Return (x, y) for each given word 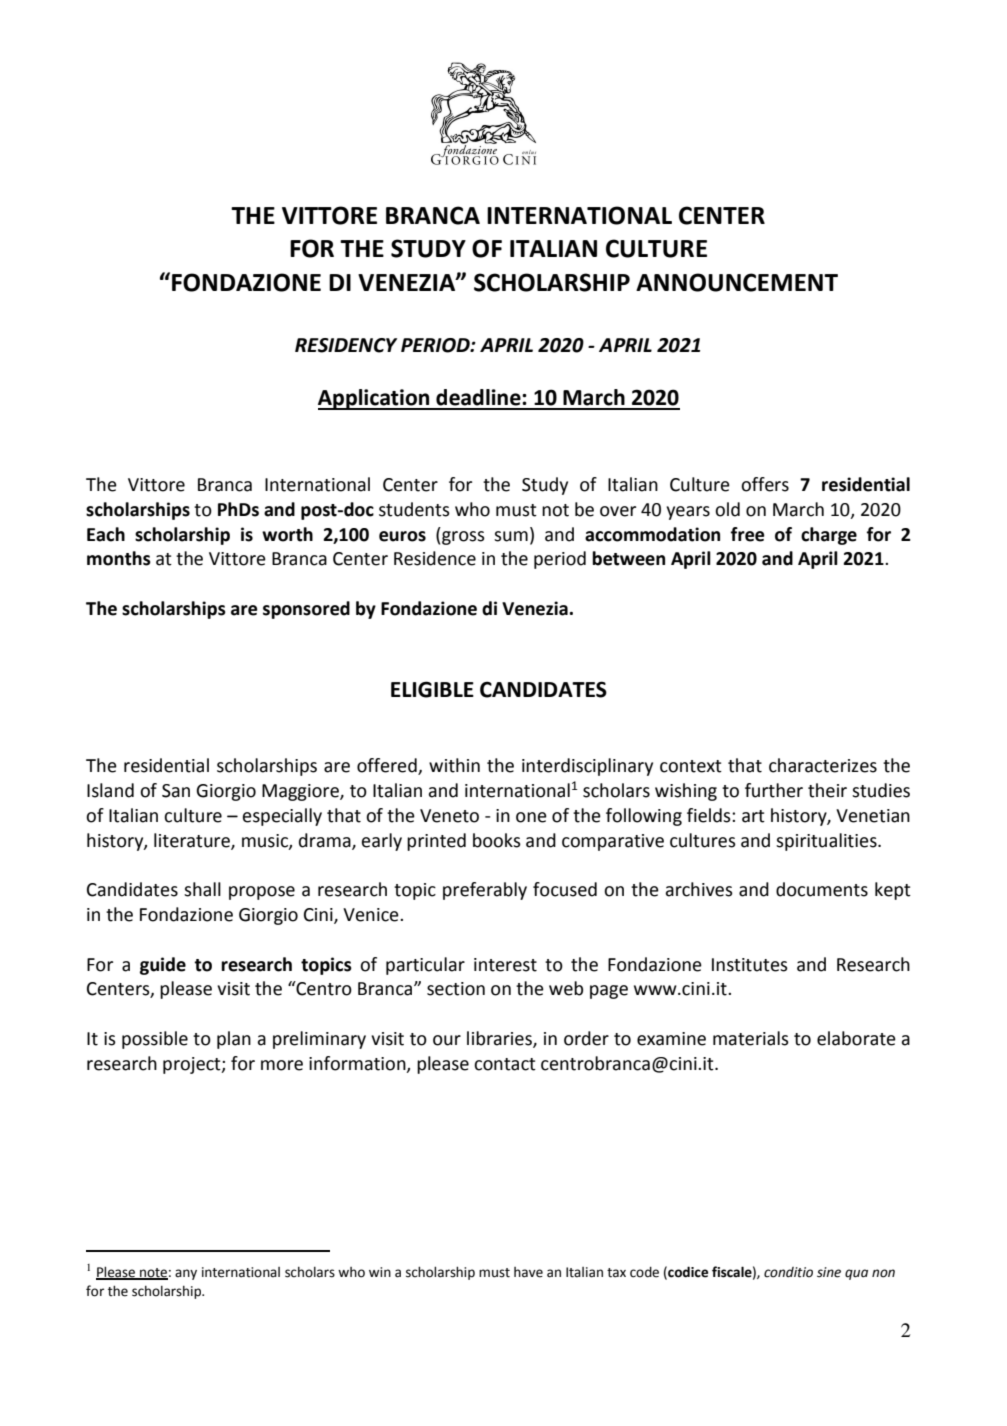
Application (375, 399)
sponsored (306, 610)
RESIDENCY (346, 345)
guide (163, 966)
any (186, 1274)
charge (829, 536)
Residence (435, 558)
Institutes (750, 965)
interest (505, 965)
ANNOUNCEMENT (737, 282)
